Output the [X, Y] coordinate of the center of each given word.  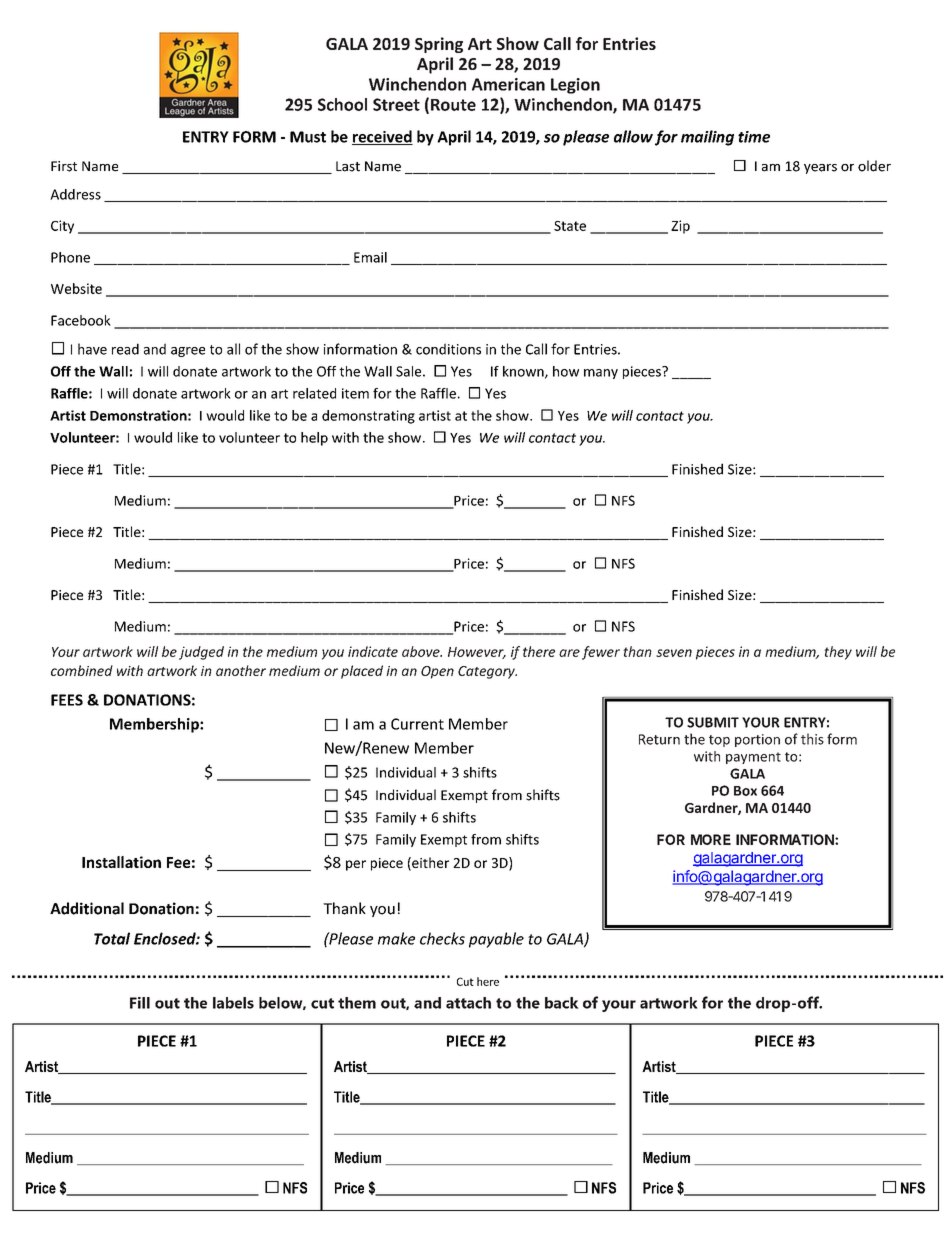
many [601, 374]
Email [370, 257]
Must [308, 137]
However [477, 653]
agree [188, 352]
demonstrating [368, 417]
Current [417, 724]
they [838, 653]
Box [745, 791]
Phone [70, 257]
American [508, 84]
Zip [680, 227]
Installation [121, 862]
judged [201, 653]
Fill [140, 1003]
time [754, 137]
